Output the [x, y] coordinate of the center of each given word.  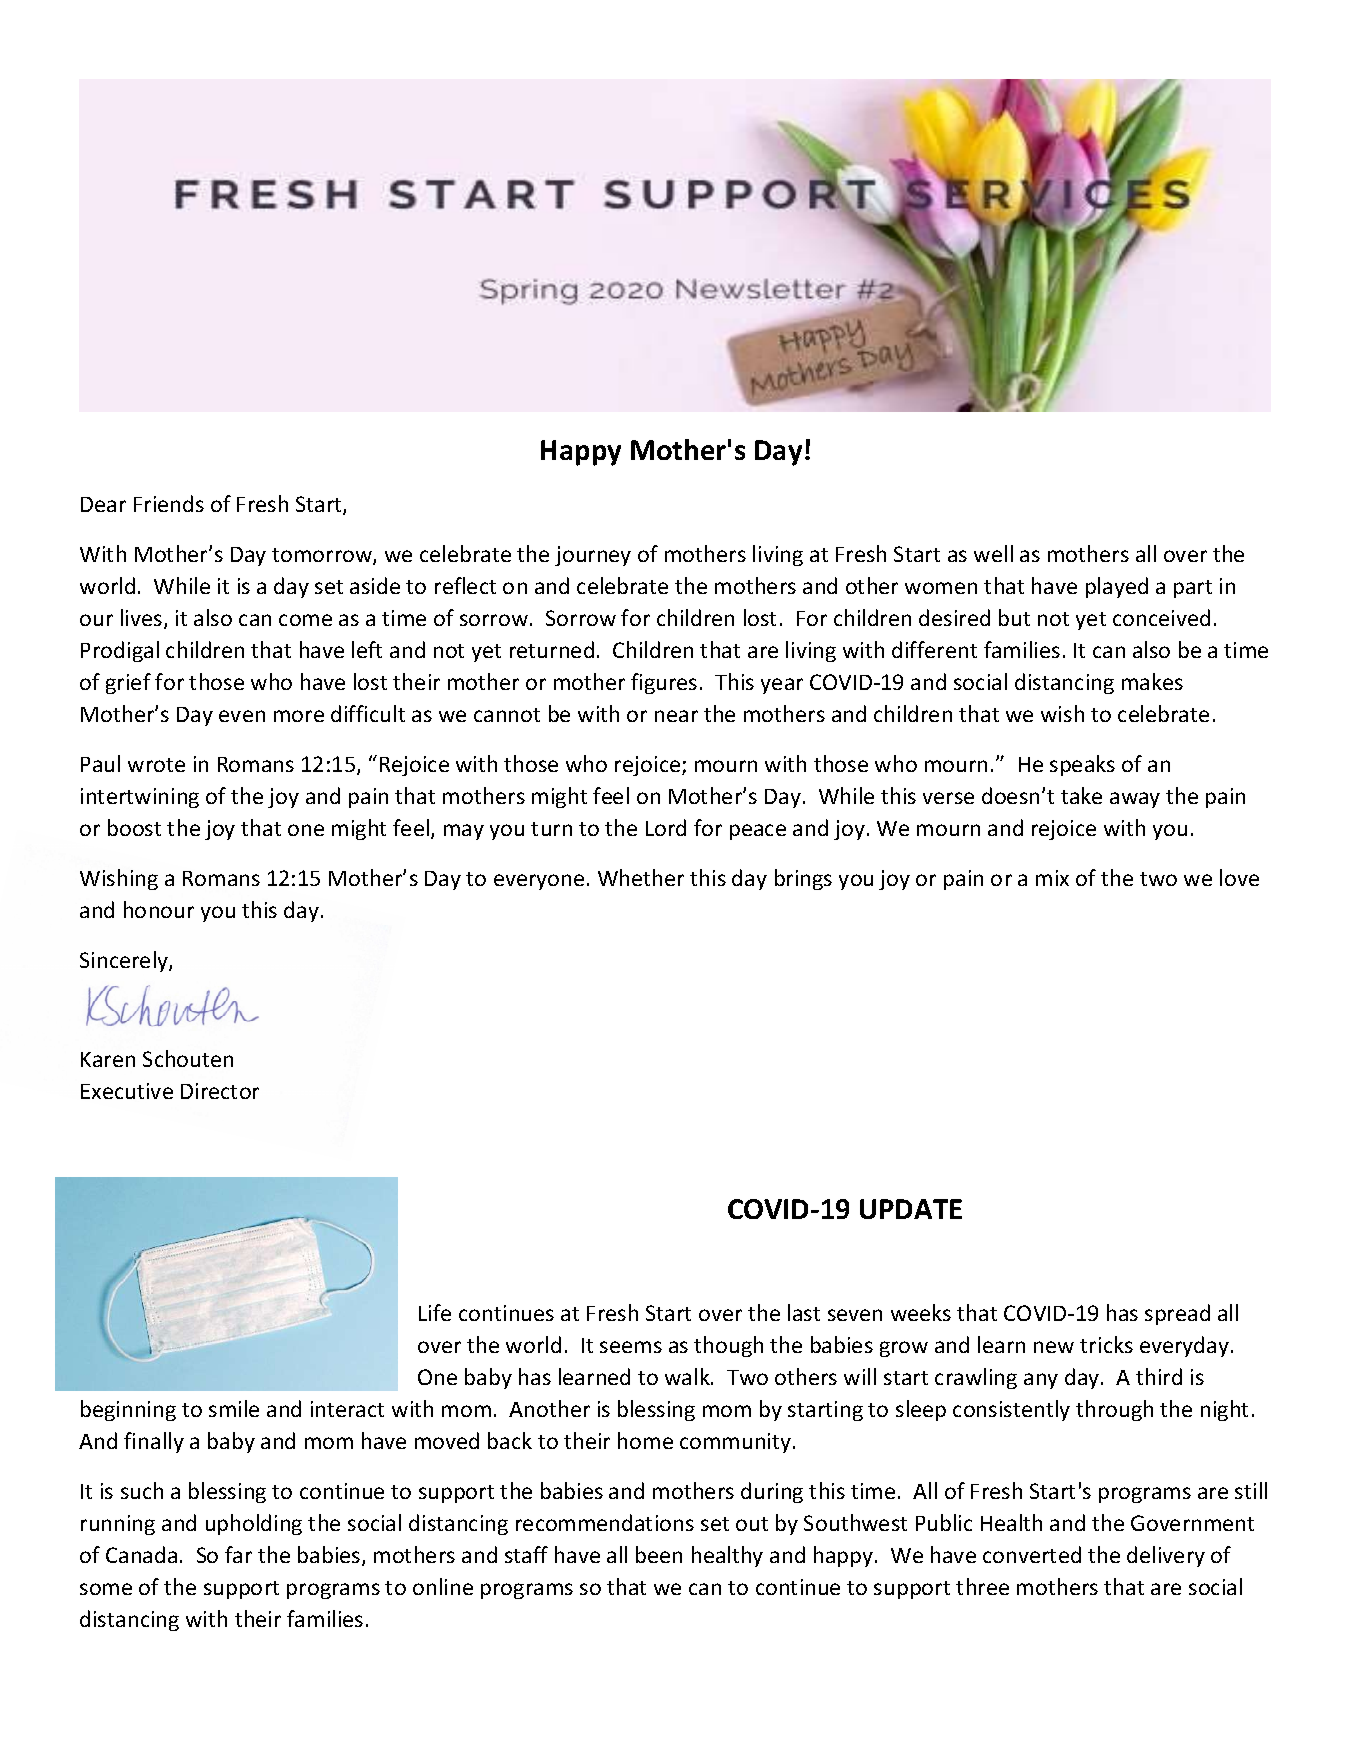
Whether [641, 877]
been [659, 1554]
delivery [1166, 1556]
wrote [156, 765]
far [238, 1554]
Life [435, 1312]
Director [220, 1091]
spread [1177, 1314]
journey [593, 556]
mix [1052, 878]
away [1135, 800]
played [1117, 587]
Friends [169, 503]
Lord [666, 827]
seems [631, 1347]
